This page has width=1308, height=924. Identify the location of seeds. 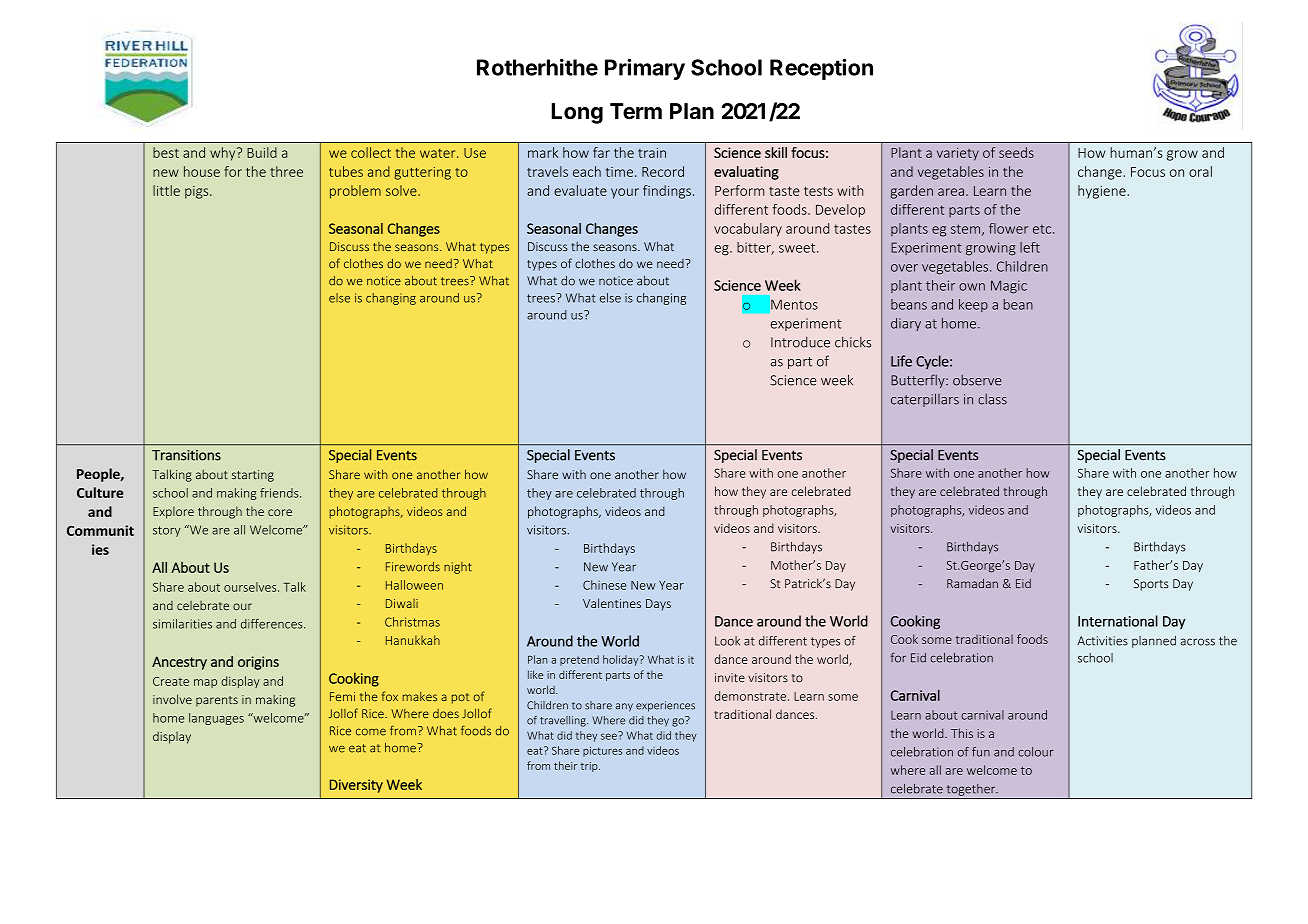
(1016, 152).
